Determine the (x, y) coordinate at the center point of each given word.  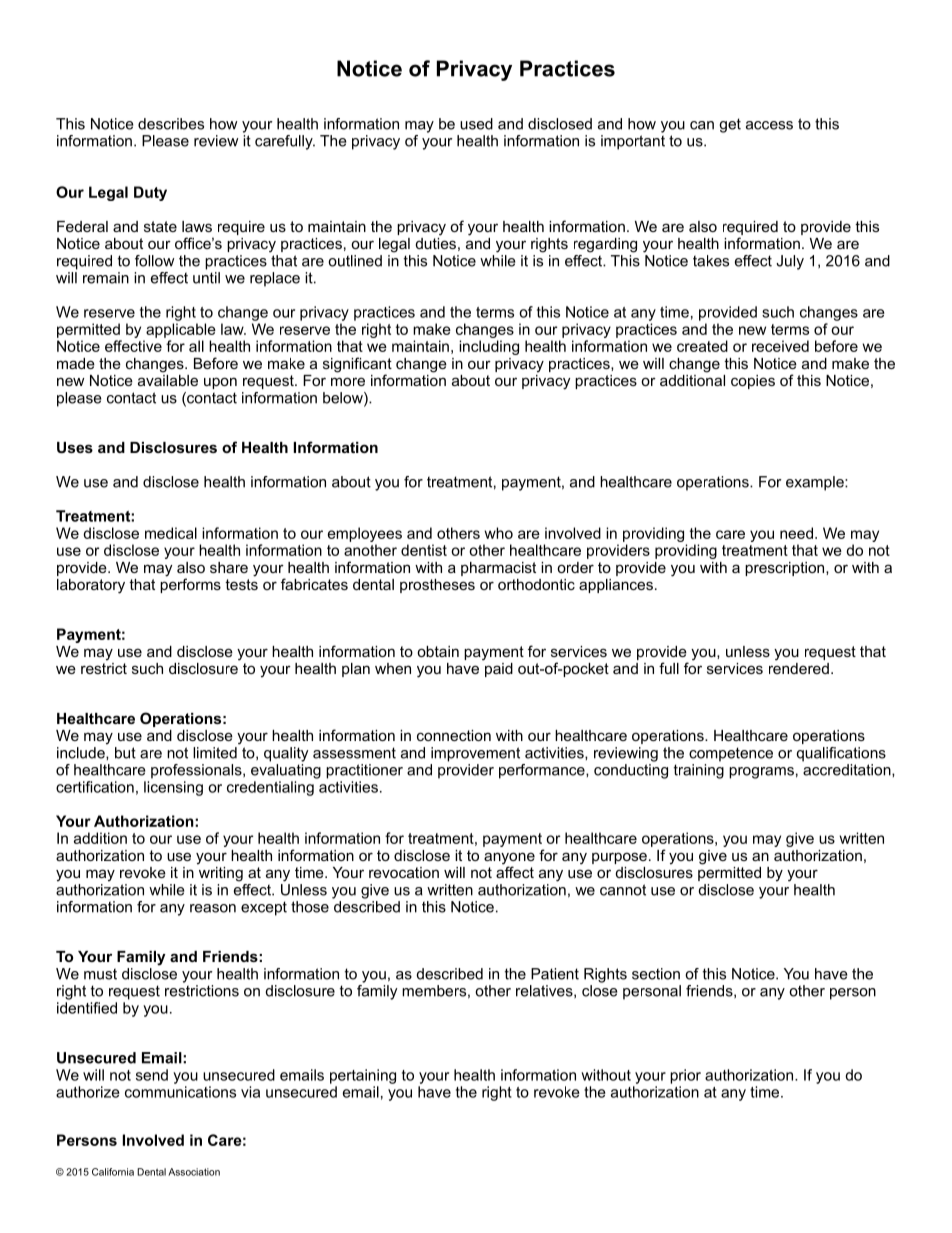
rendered (799, 667)
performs (190, 584)
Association (194, 1172)
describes (171, 124)
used (476, 124)
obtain (438, 651)
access (769, 125)
